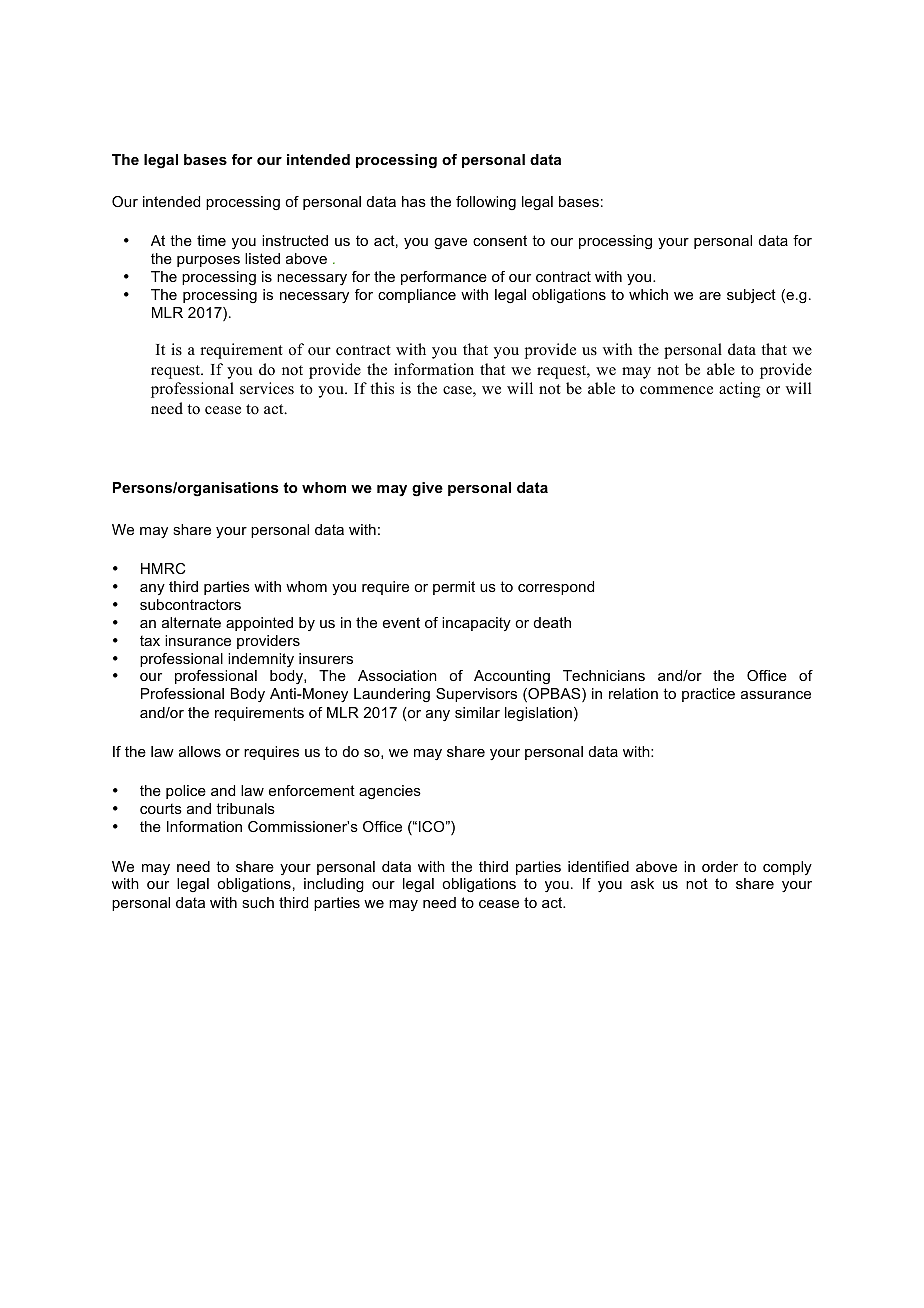 The image size is (924, 1308). Describe the element at coordinates (708, 695) in the page. I see `practice` at that location.
